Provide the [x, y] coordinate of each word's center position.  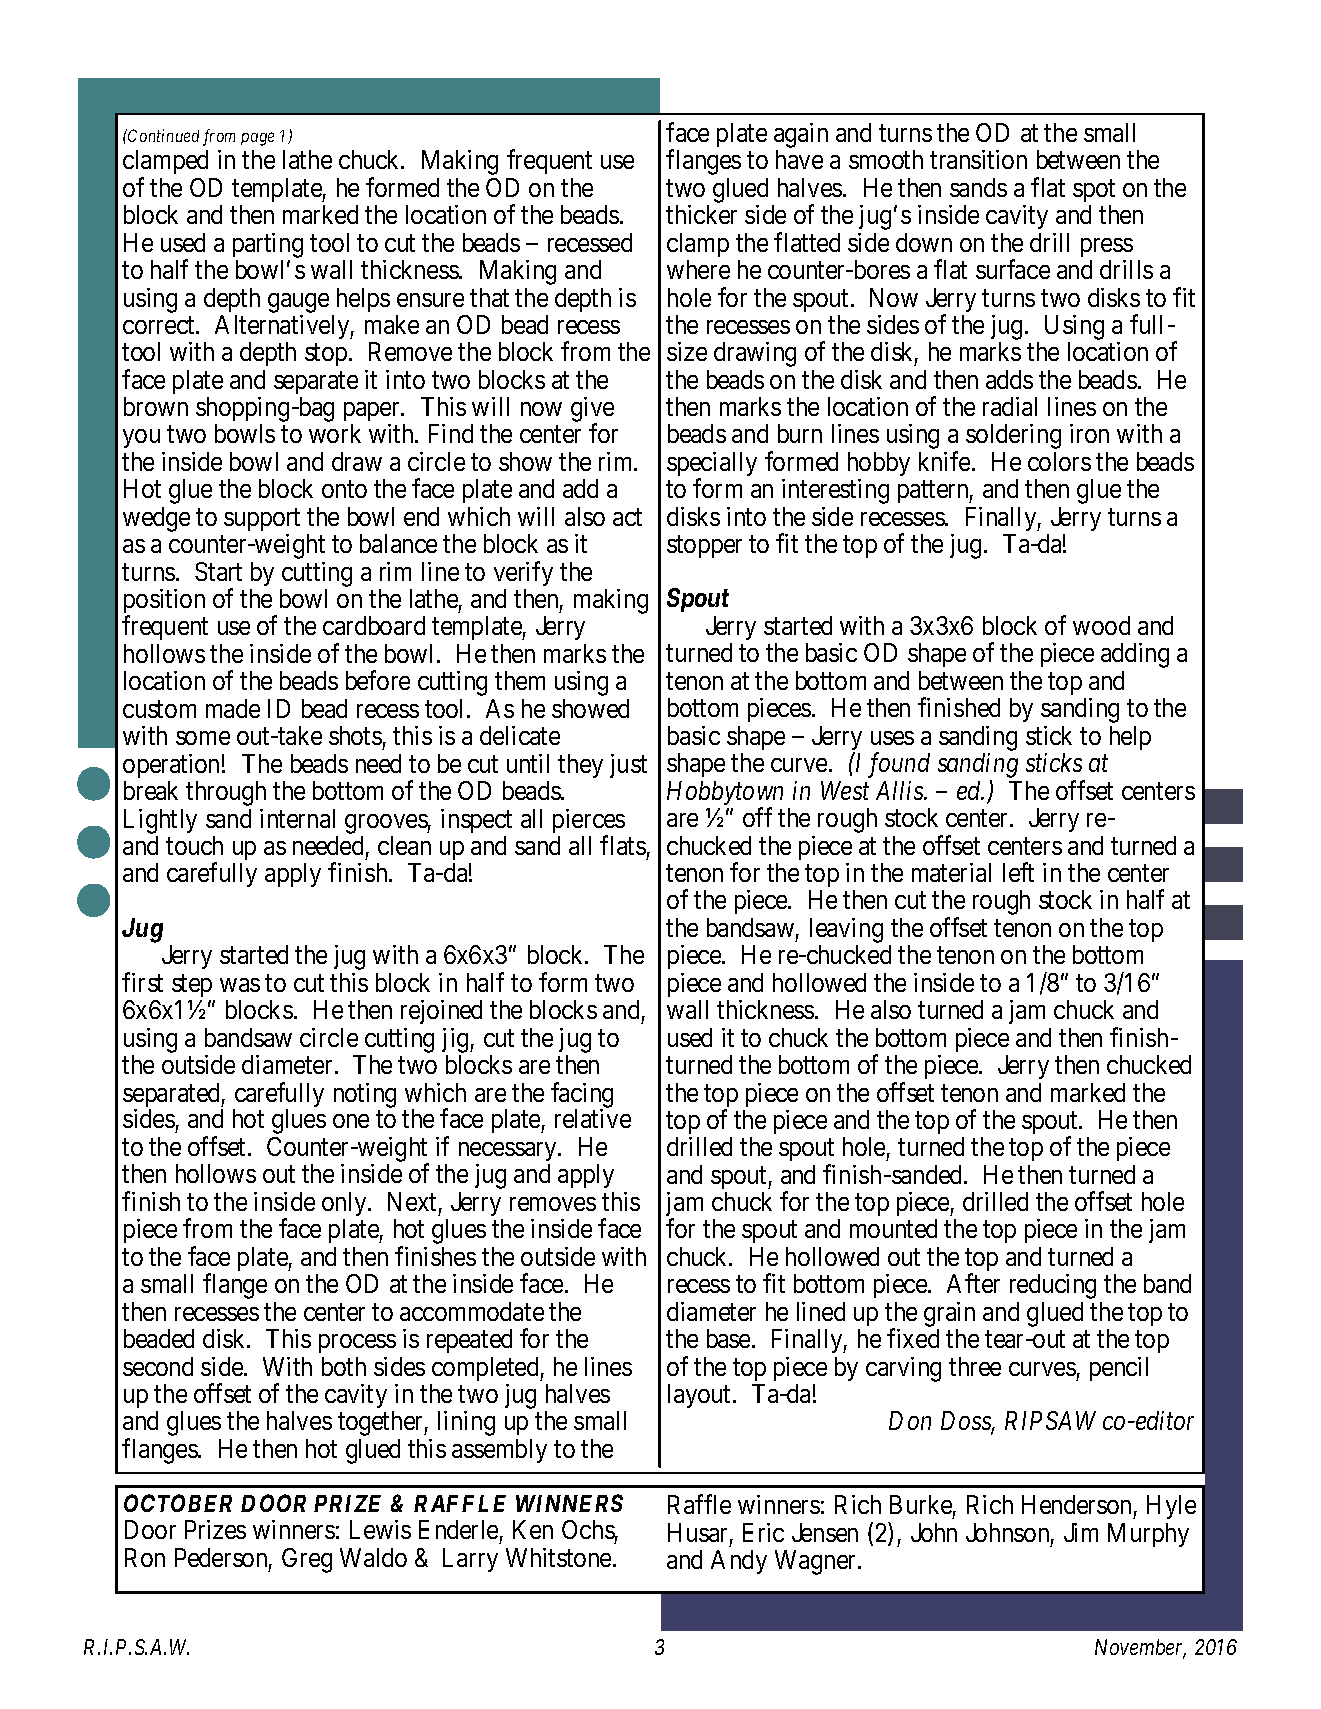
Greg [307, 1560]
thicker [701, 214]
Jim [1081, 1532]
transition [978, 159]
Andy [739, 1562]
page [257, 139]
